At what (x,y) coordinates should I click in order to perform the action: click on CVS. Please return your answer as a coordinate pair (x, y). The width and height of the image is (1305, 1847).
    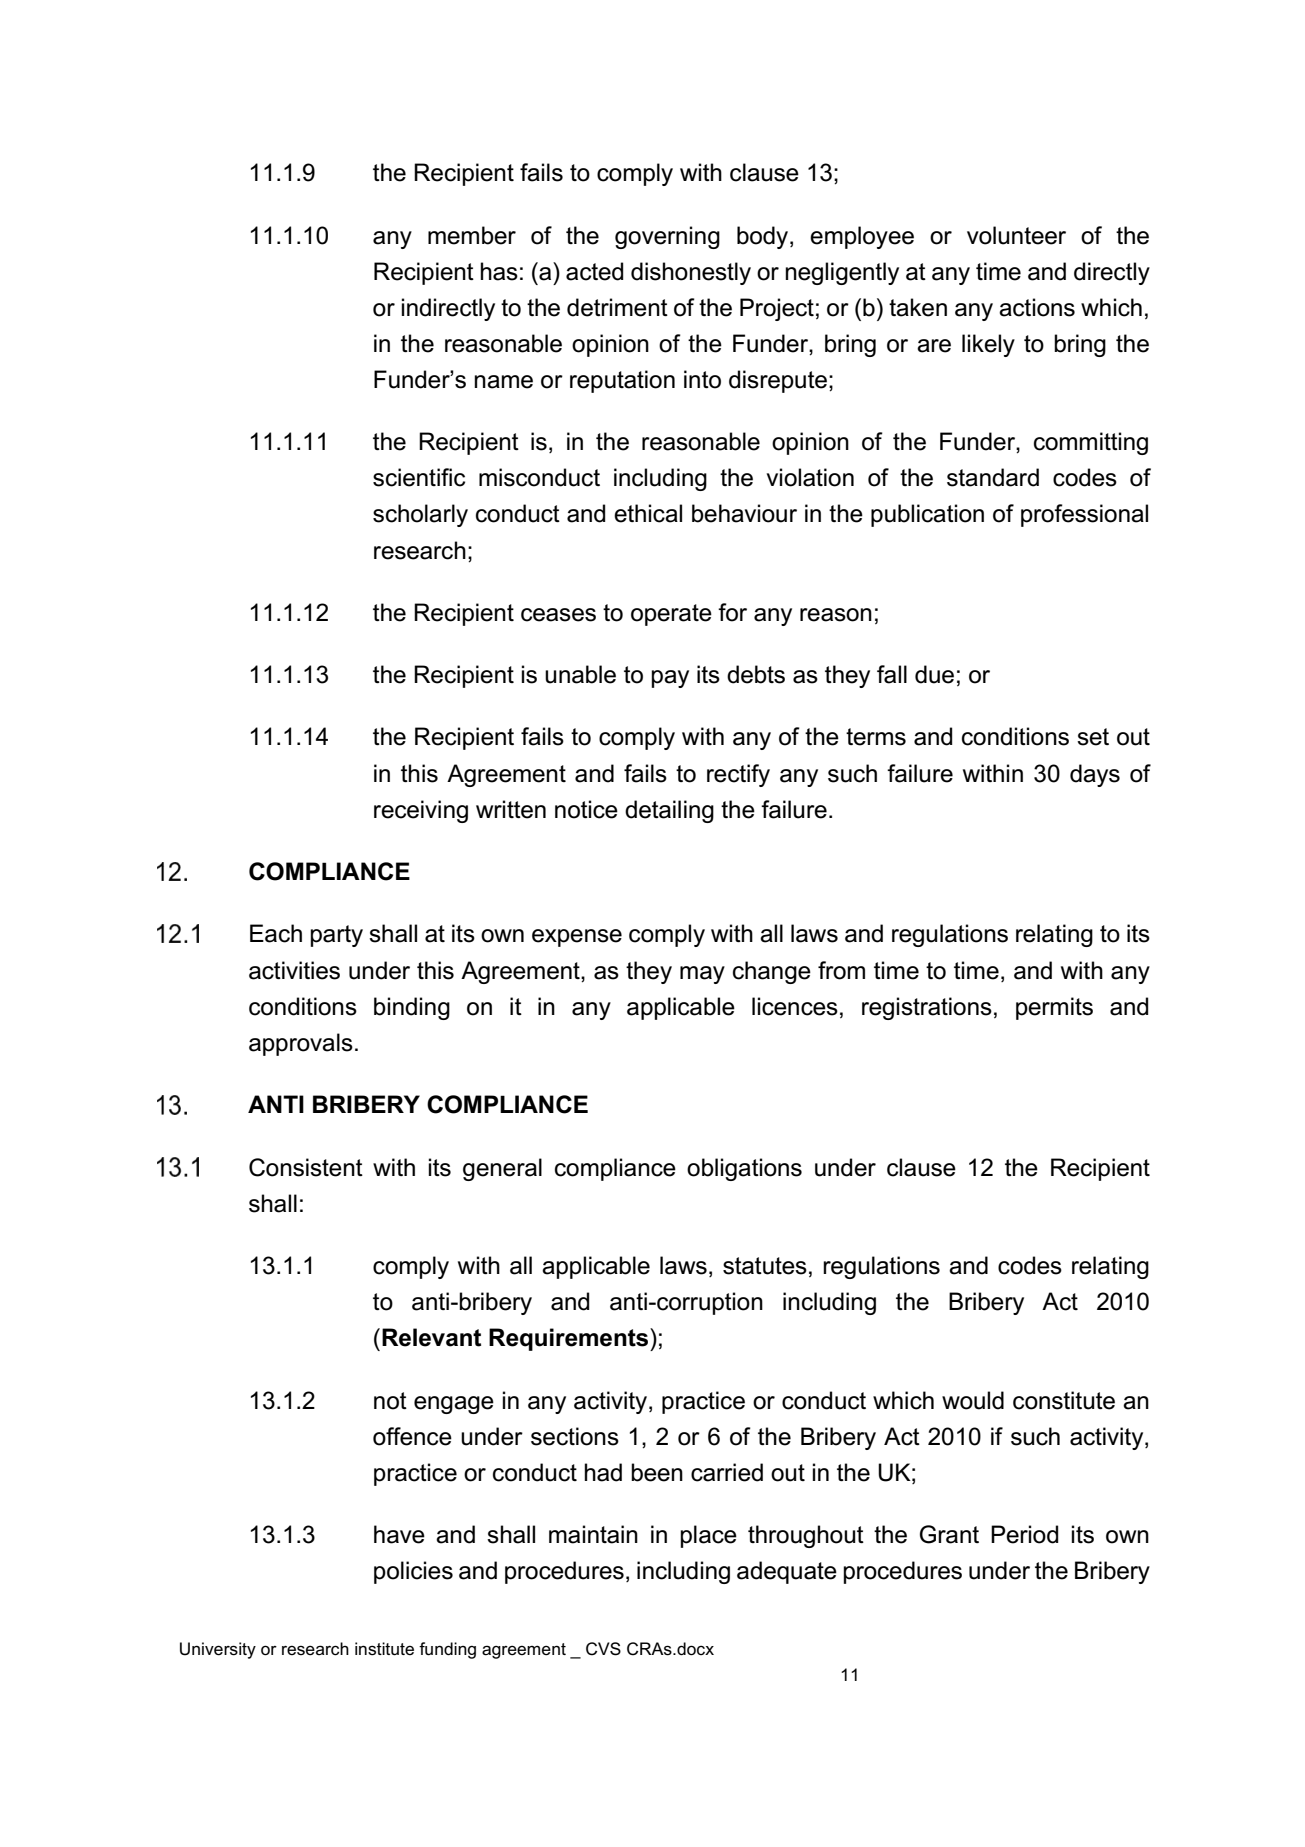
    Looking at the image, I should click on (603, 1649).
